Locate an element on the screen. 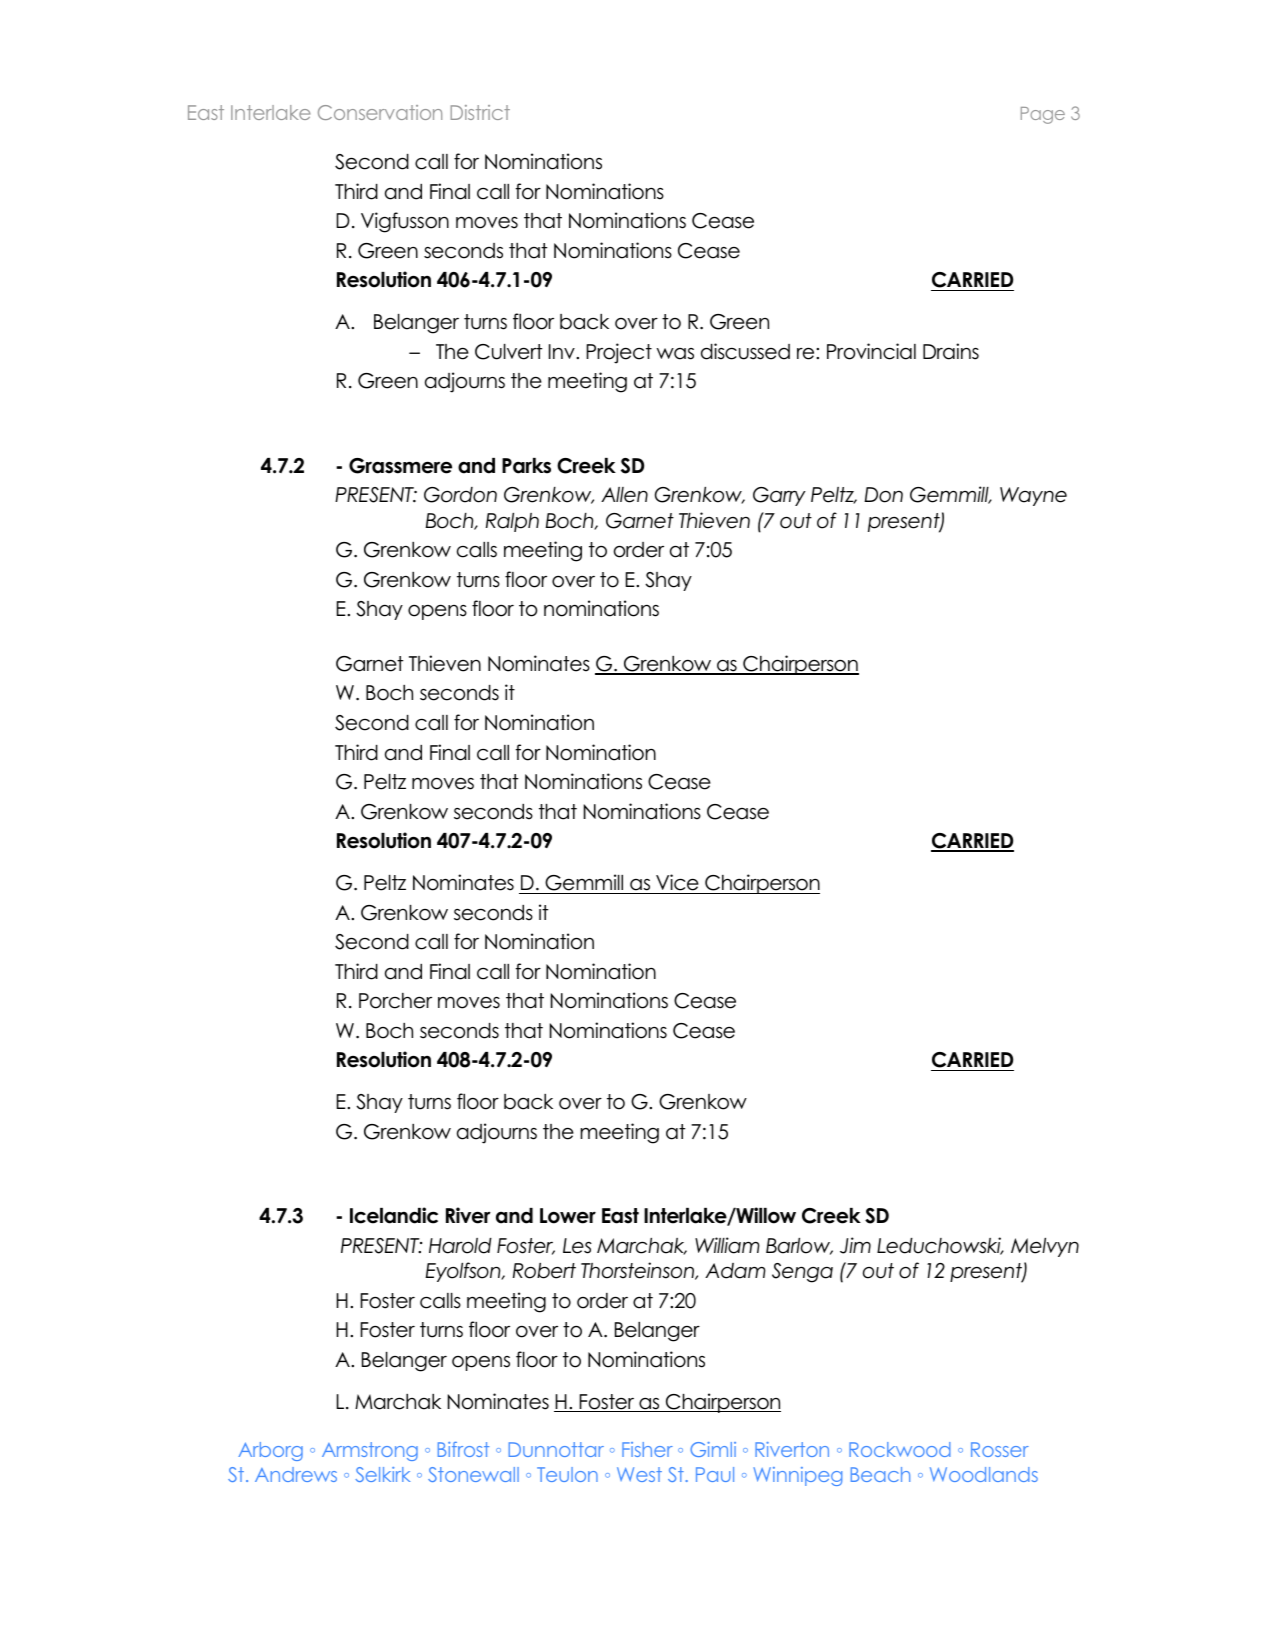 This screenshot has height=1638, width=1266. Allen is located at coordinates (624, 495).
